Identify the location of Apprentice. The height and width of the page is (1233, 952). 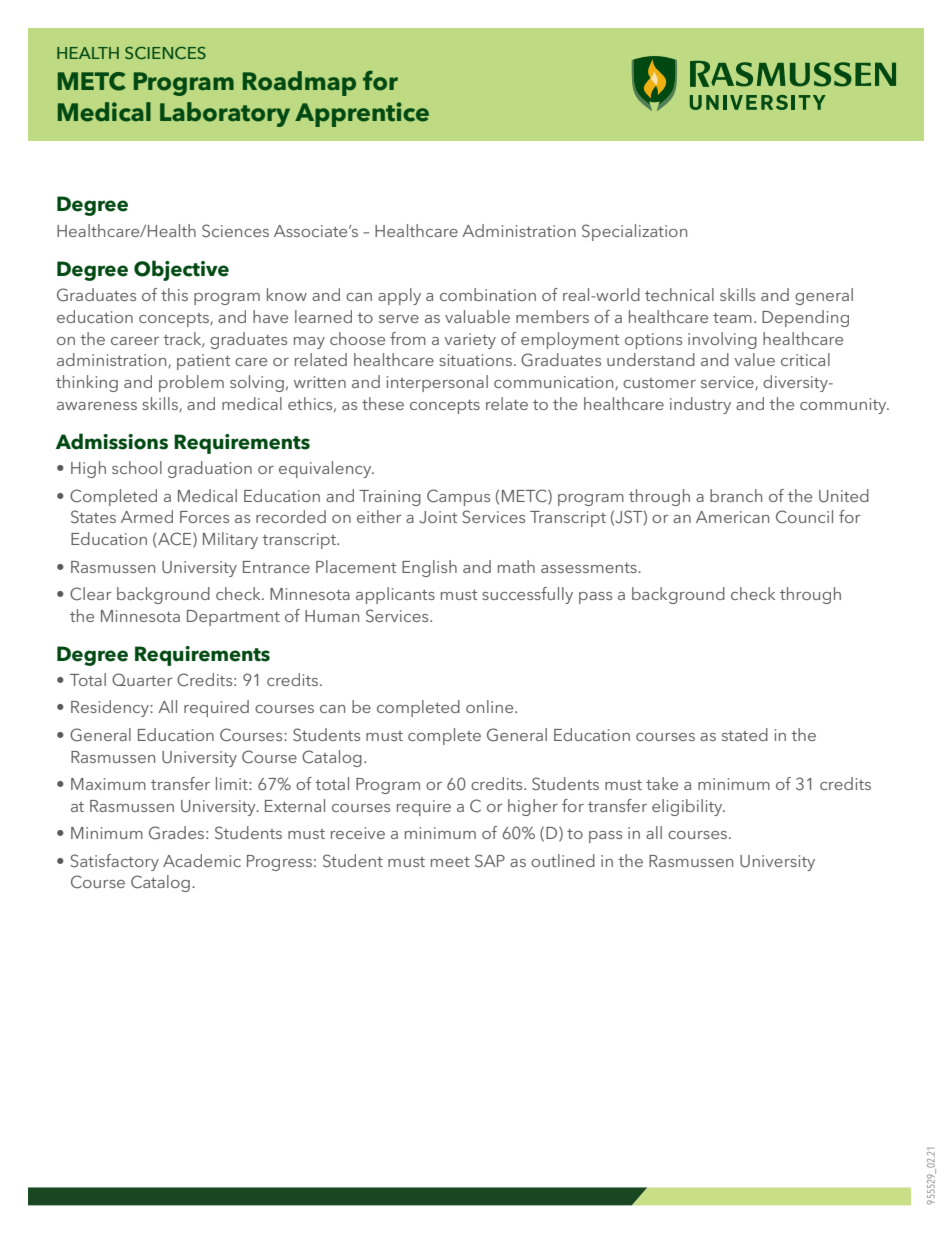
(362, 114).
